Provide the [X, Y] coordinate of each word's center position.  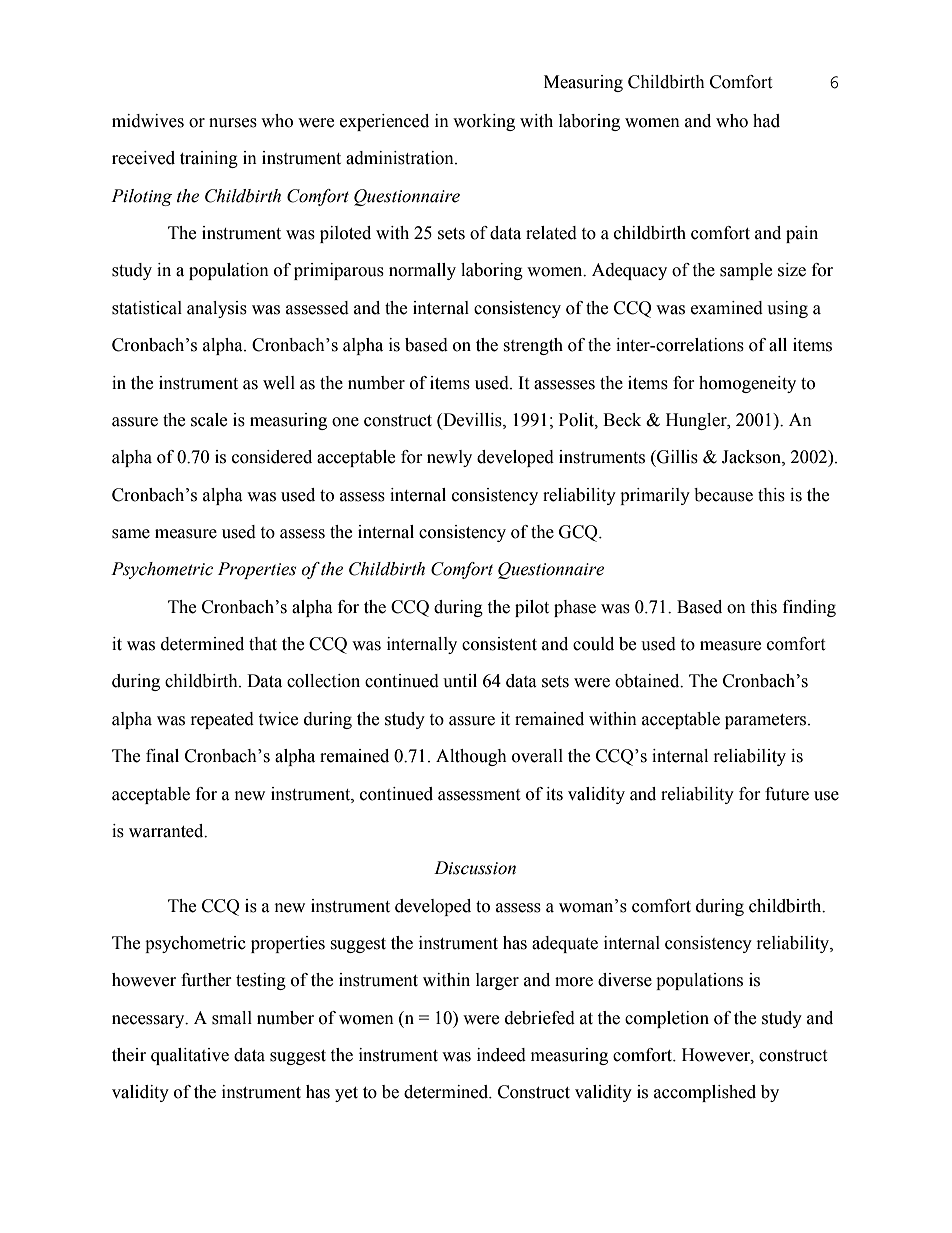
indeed [501, 1055]
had [766, 121]
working [484, 122]
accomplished [705, 1093]
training [209, 159]
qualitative [190, 1056]
